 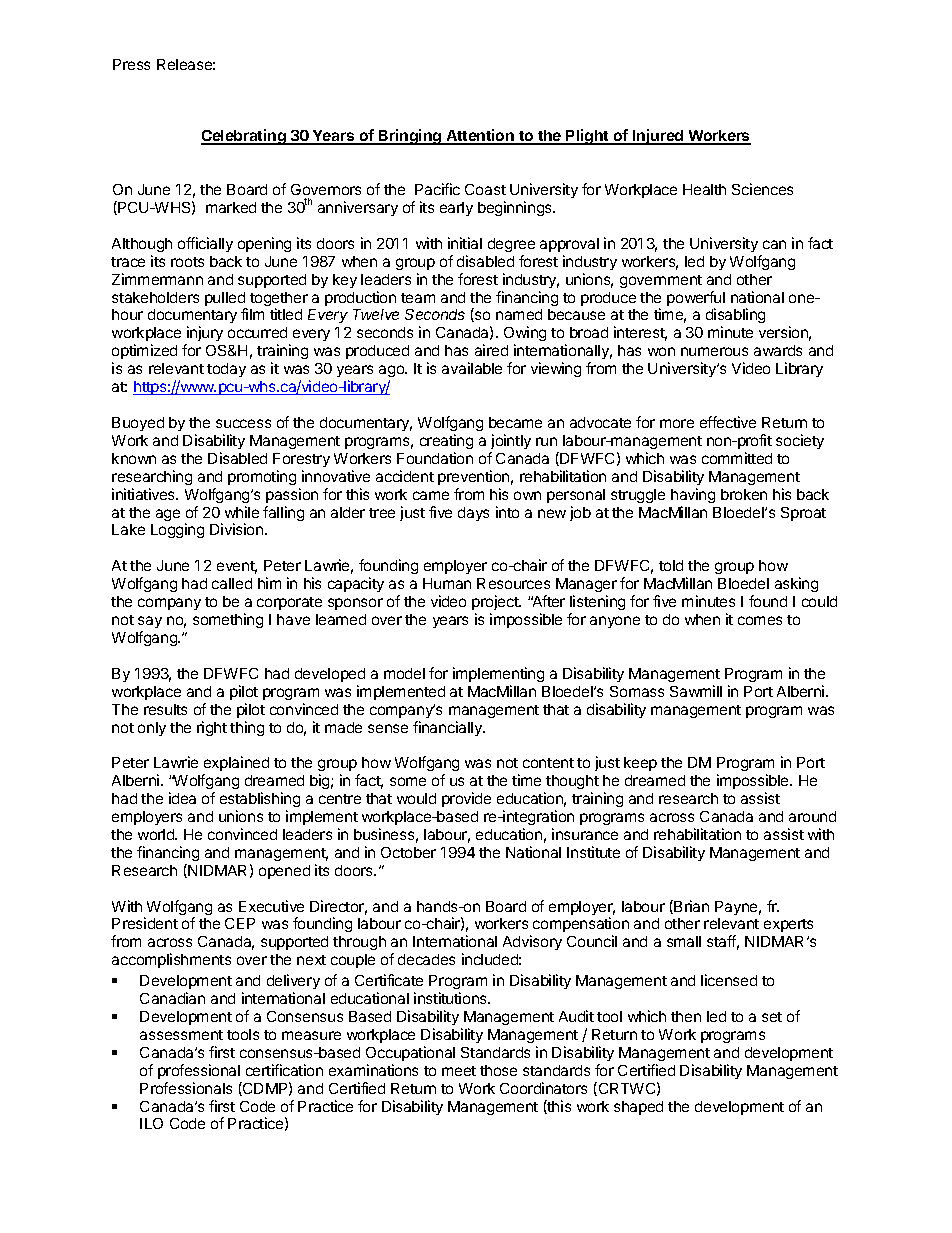 I want to click on effective, so click(x=728, y=422).
